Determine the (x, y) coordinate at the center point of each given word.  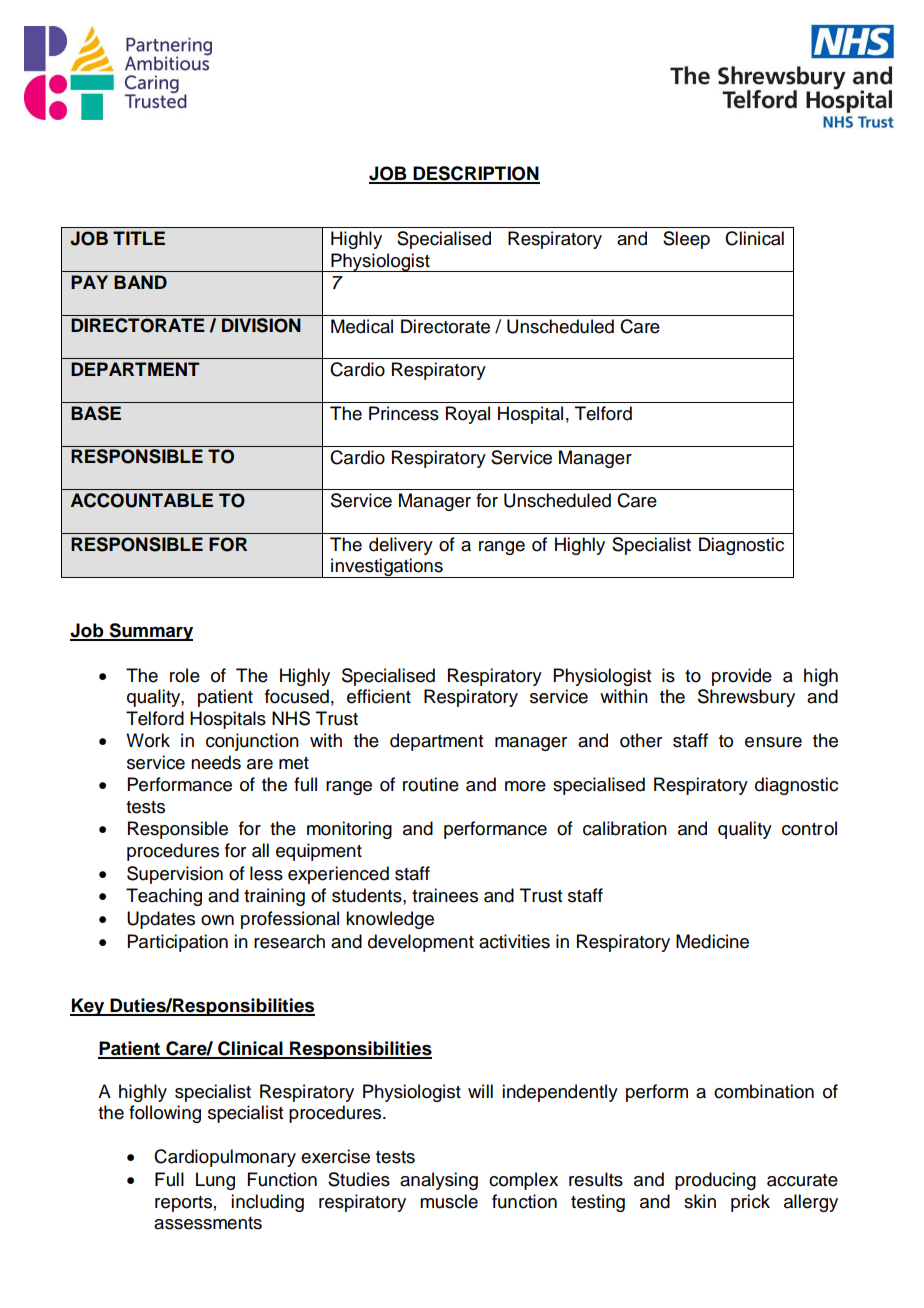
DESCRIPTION (475, 174)
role (185, 675)
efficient (379, 696)
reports (183, 1204)
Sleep (686, 240)
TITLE (139, 238)
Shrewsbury (746, 698)
